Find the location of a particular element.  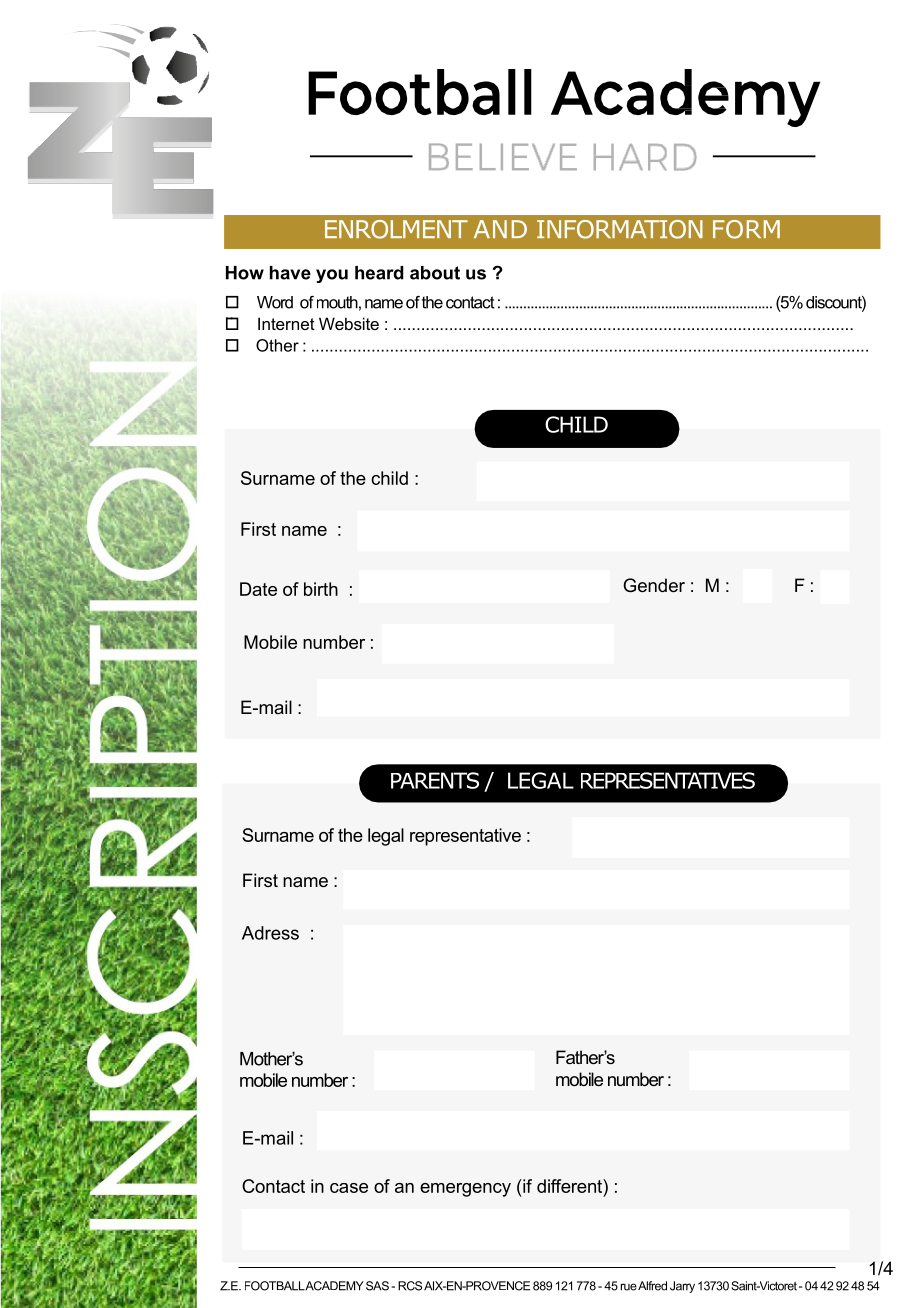

PARENTS is located at coordinates (435, 780).
